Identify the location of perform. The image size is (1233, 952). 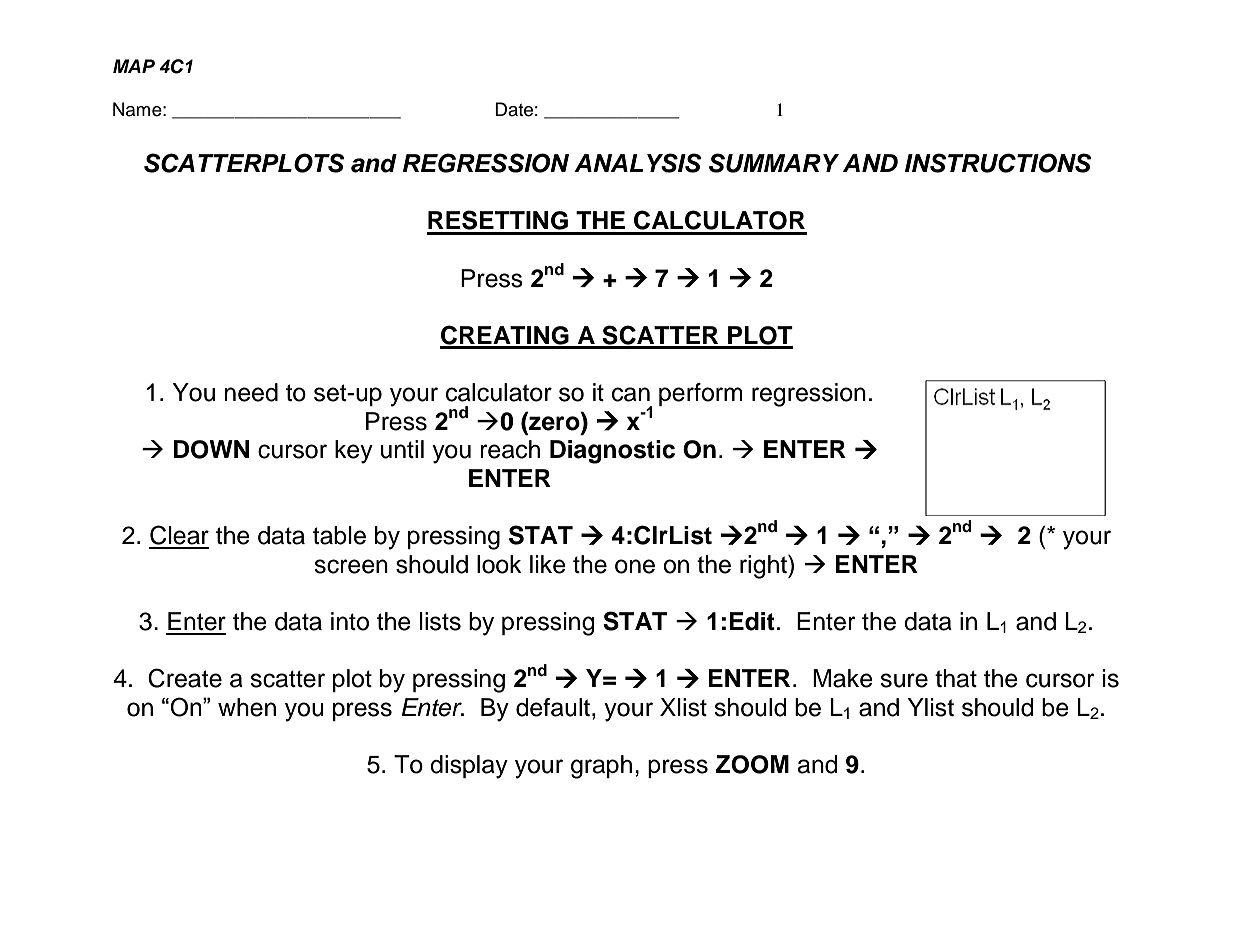
(701, 394).
